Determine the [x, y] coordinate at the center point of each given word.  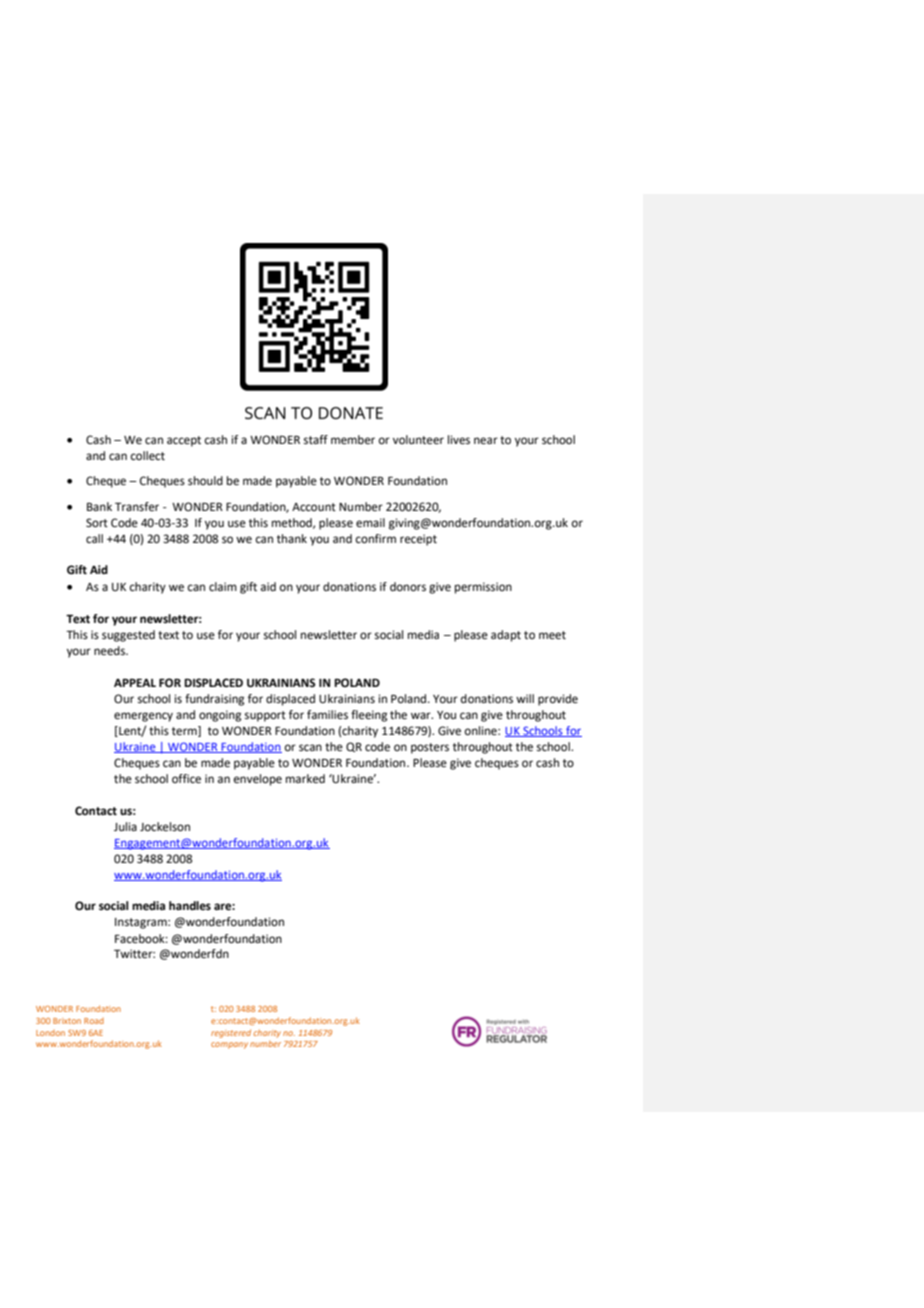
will [525, 698]
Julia [125, 826]
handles [190, 906]
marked [305, 778]
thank [292, 538]
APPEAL [135, 682]
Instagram [142, 923]
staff [316, 440]
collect [148, 456]
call [94, 538]
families [327, 715]
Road [94, 1021]
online [482, 731]
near [486, 441]
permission [483, 588]
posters [430, 748]
